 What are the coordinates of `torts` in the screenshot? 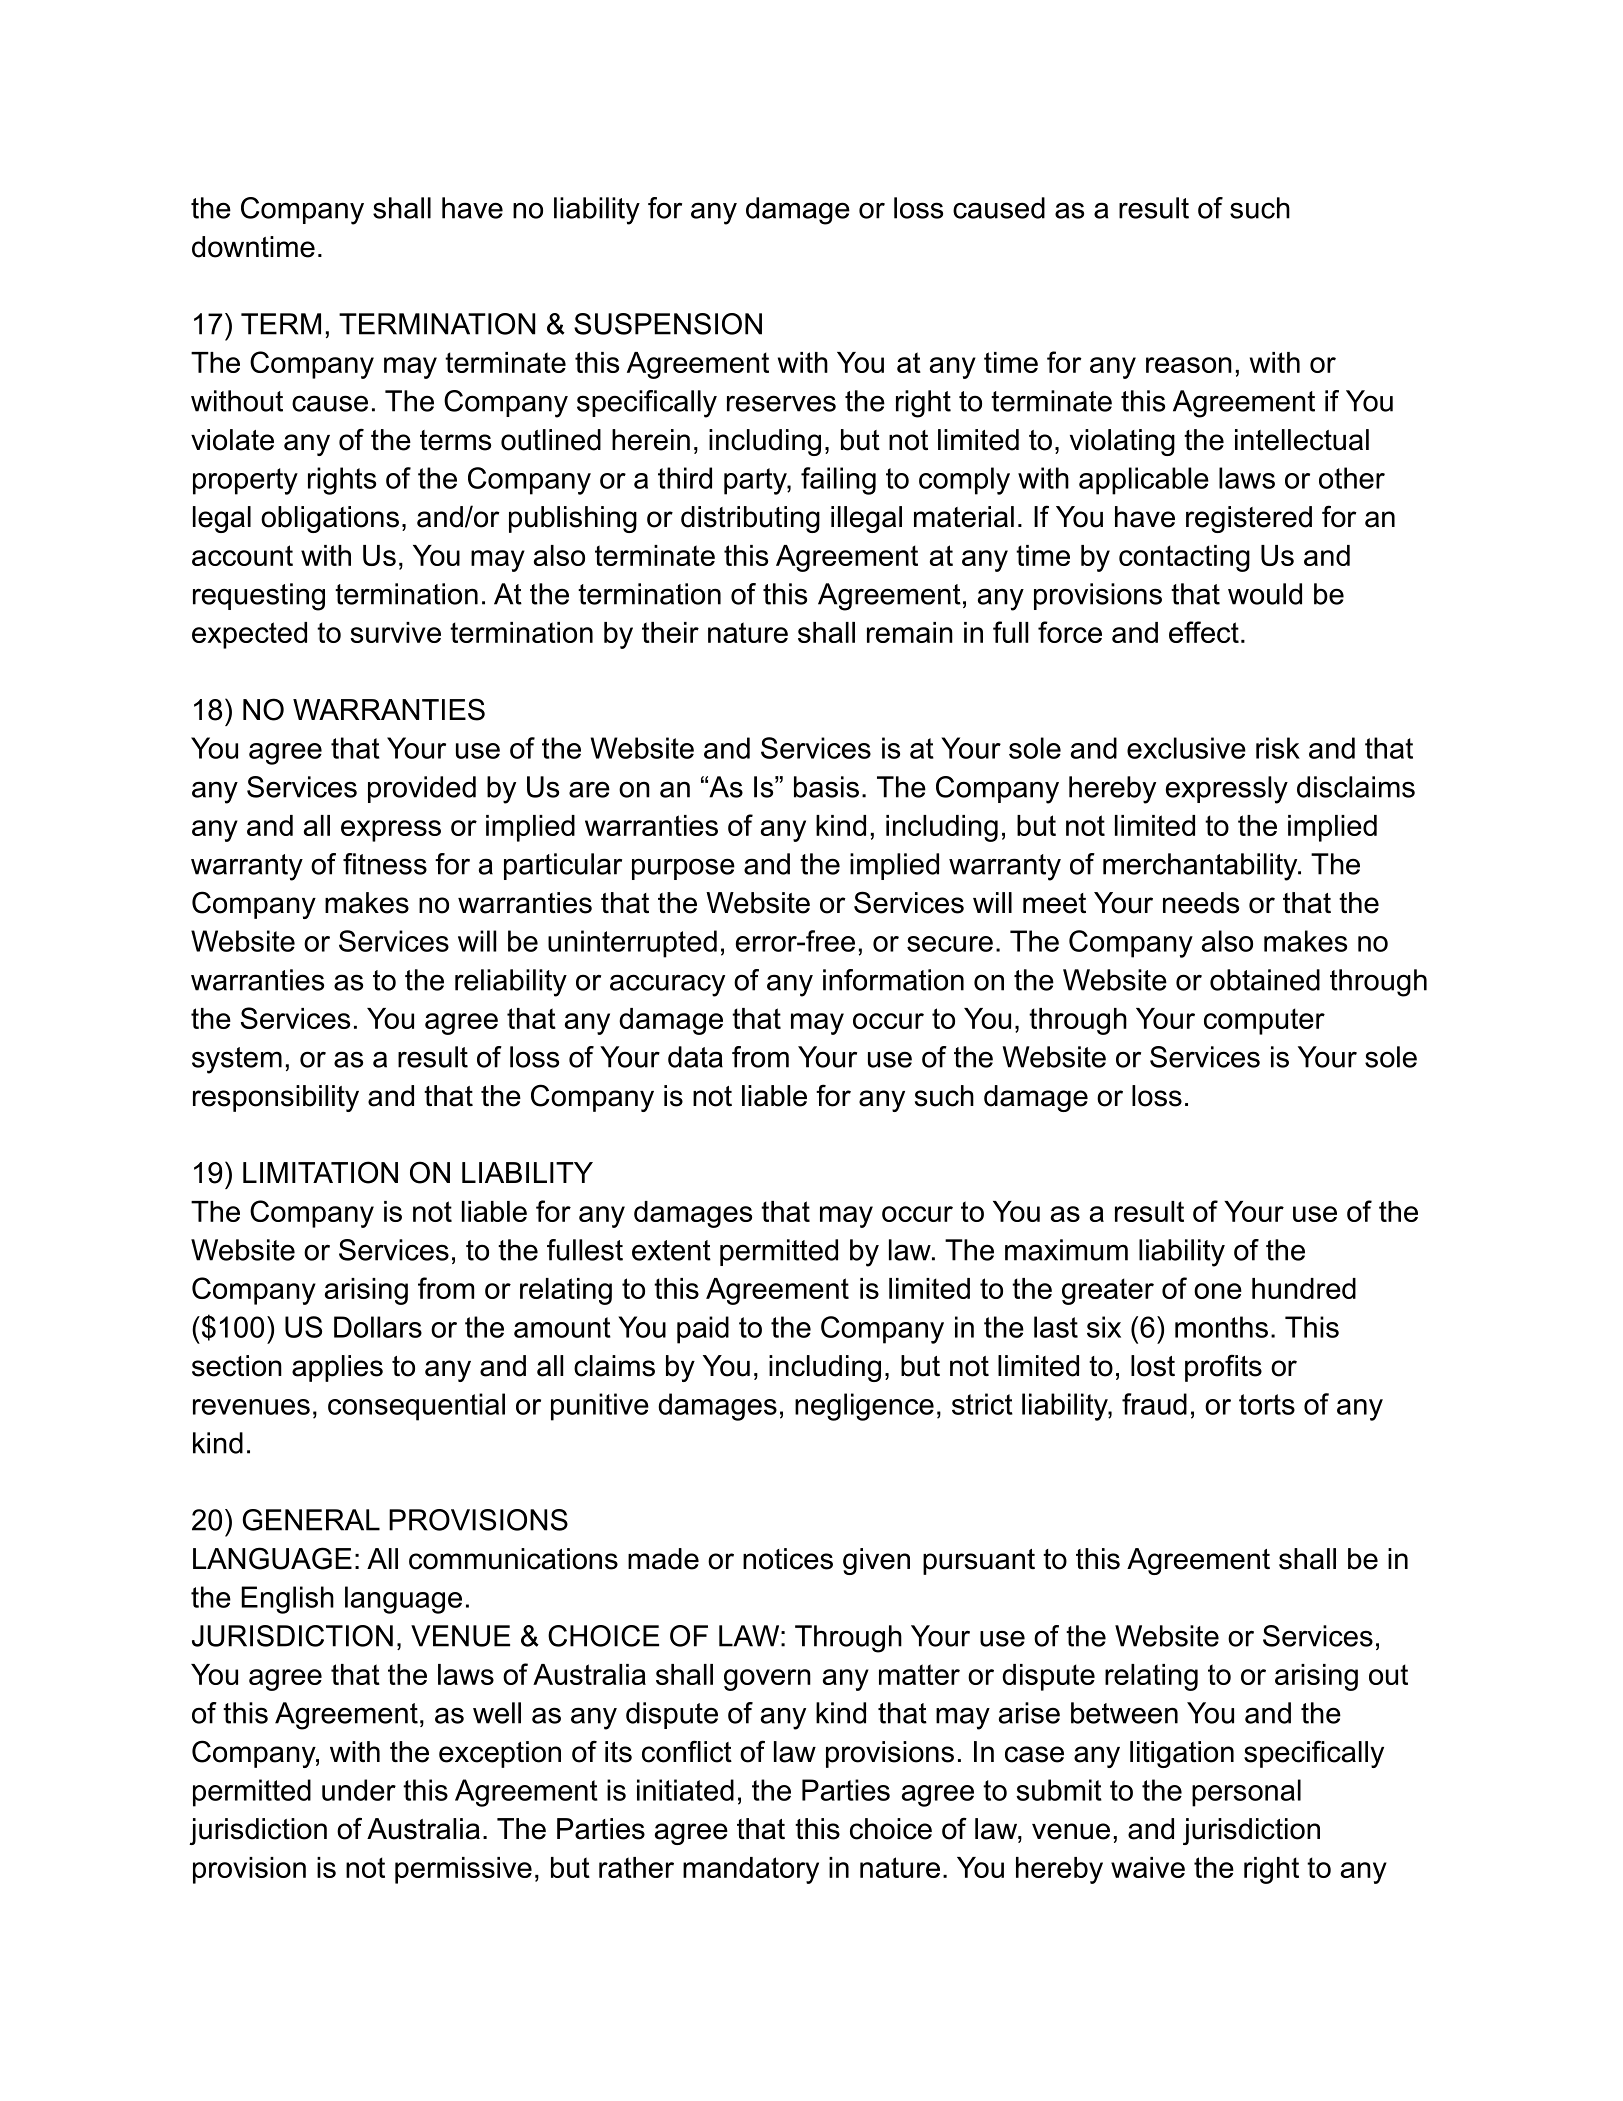 It's located at (1267, 1404).
